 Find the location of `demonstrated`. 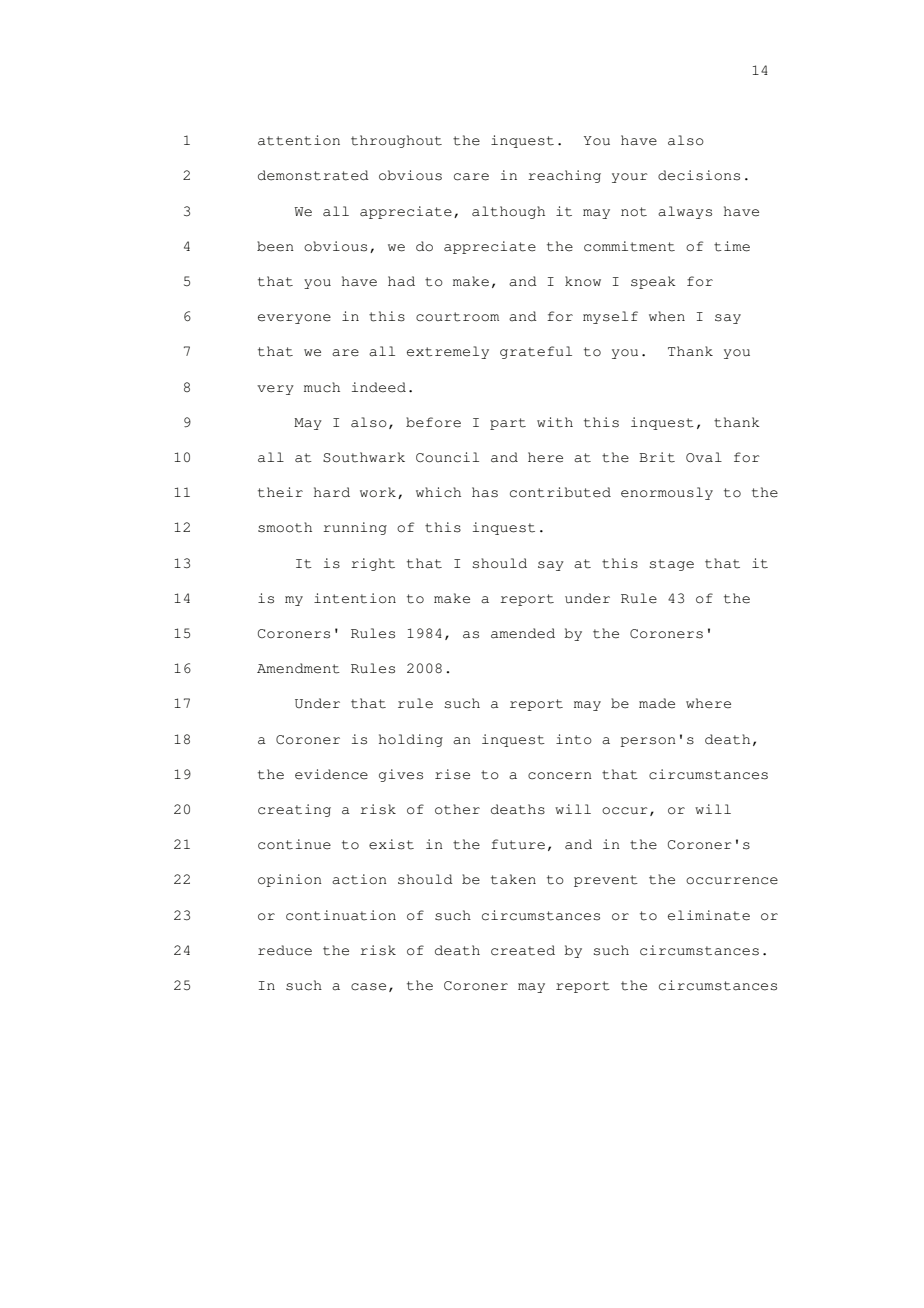

demonstrated is located at coordinates (313, 175).
